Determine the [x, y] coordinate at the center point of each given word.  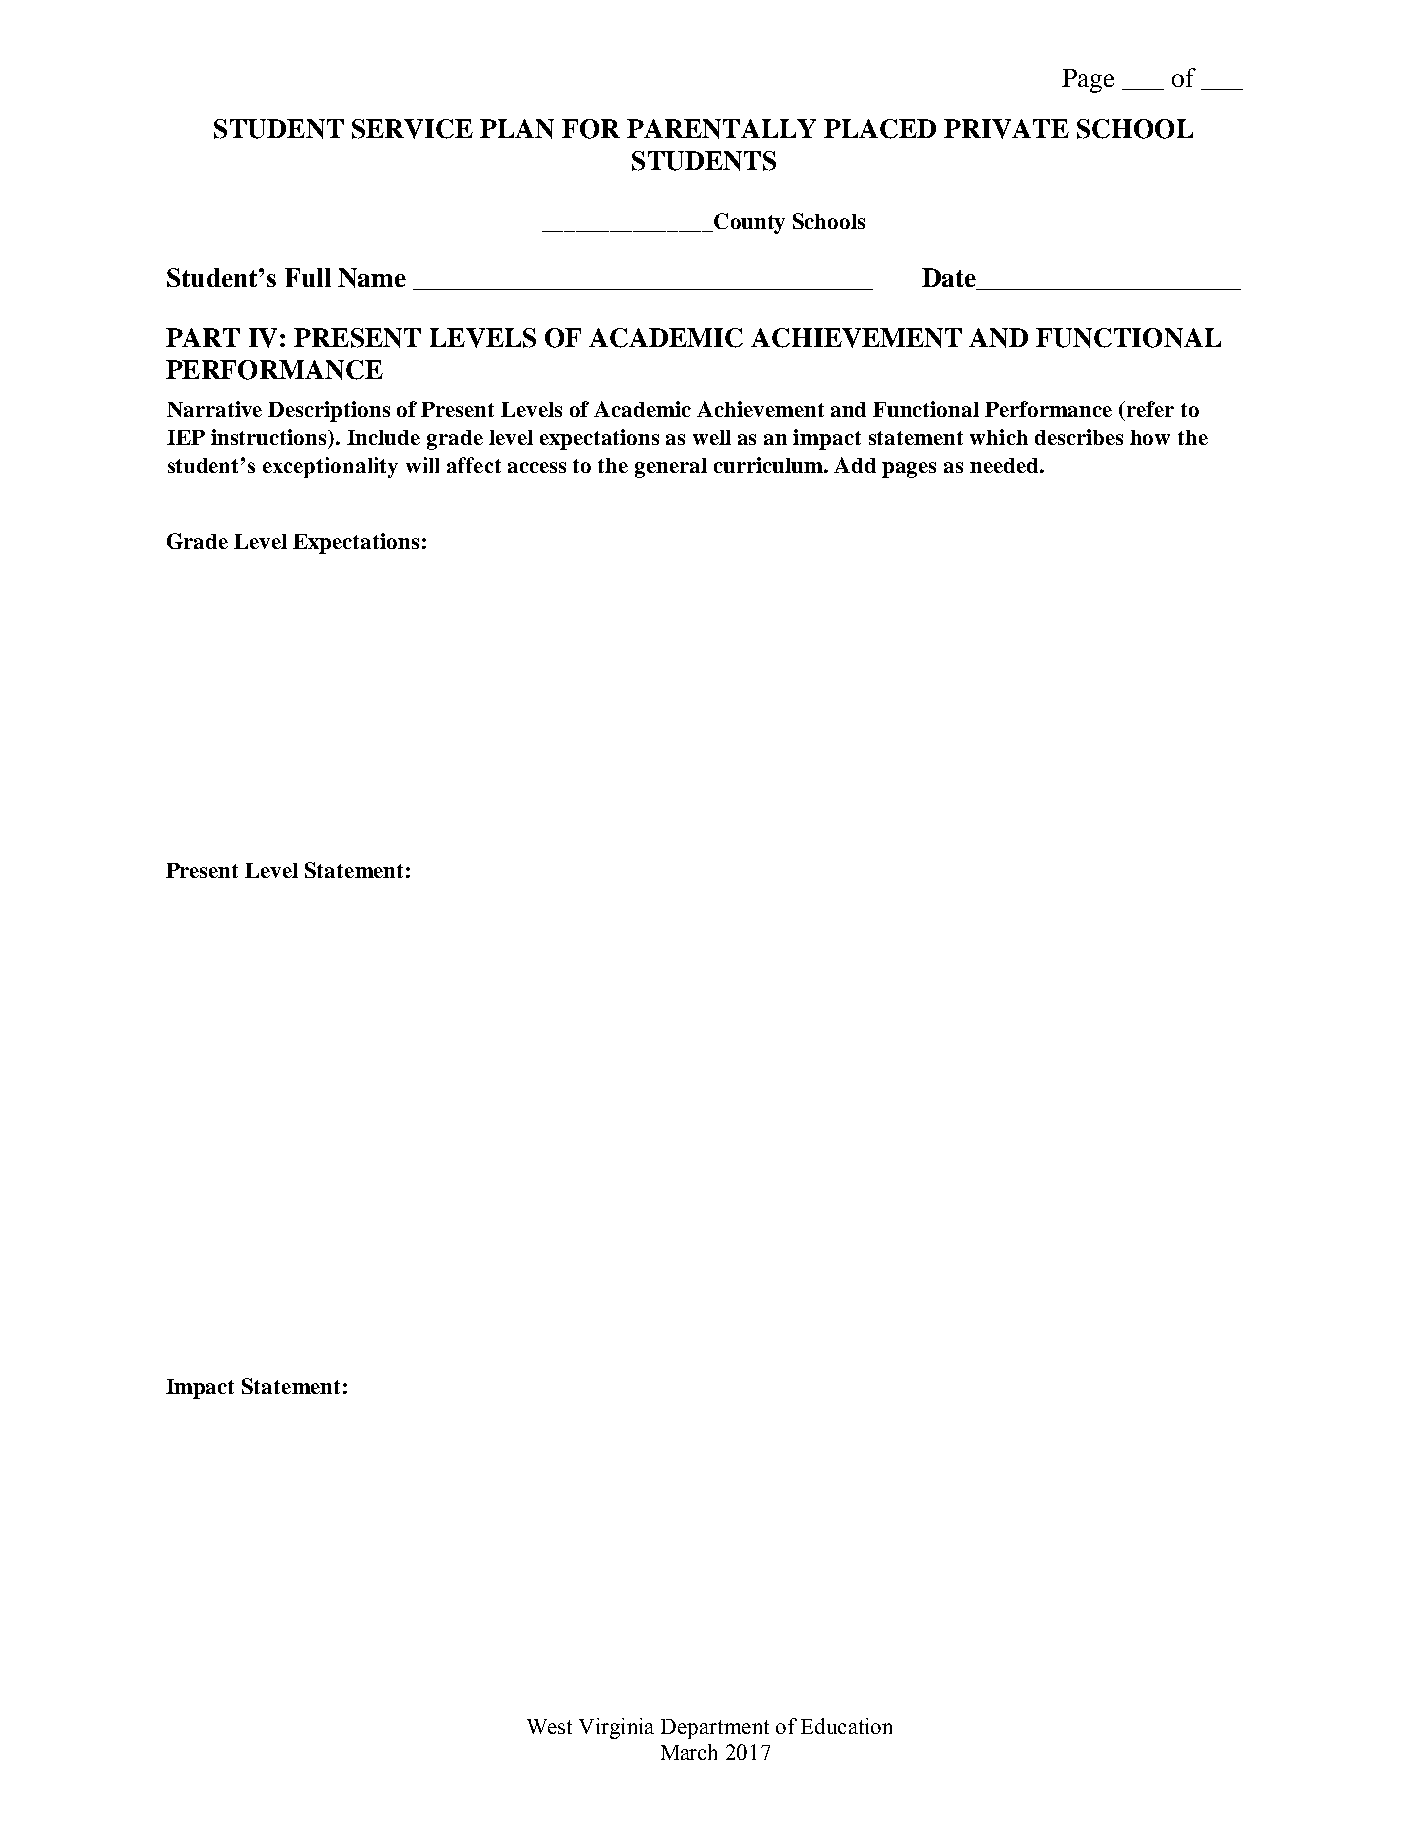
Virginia [616, 1728]
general [671, 468]
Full [308, 277]
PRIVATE [1006, 129]
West [549, 1726]
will [422, 465]
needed [1005, 465]
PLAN [517, 129]
